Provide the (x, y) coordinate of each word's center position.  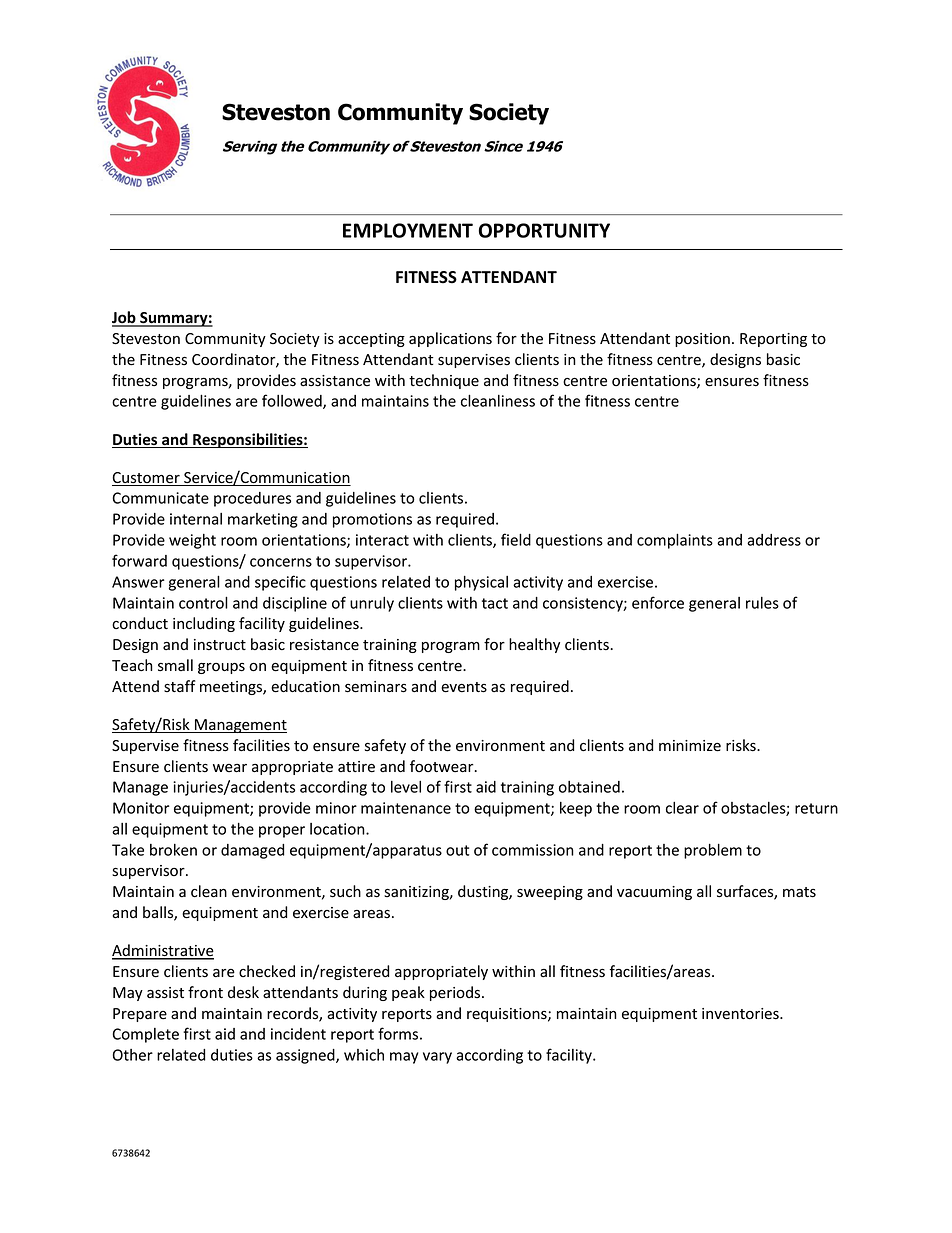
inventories (741, 1014)
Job (125, 318)
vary (437, 1058)
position (702, 340)
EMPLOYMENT (408, 230)
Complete (145, 1035)
